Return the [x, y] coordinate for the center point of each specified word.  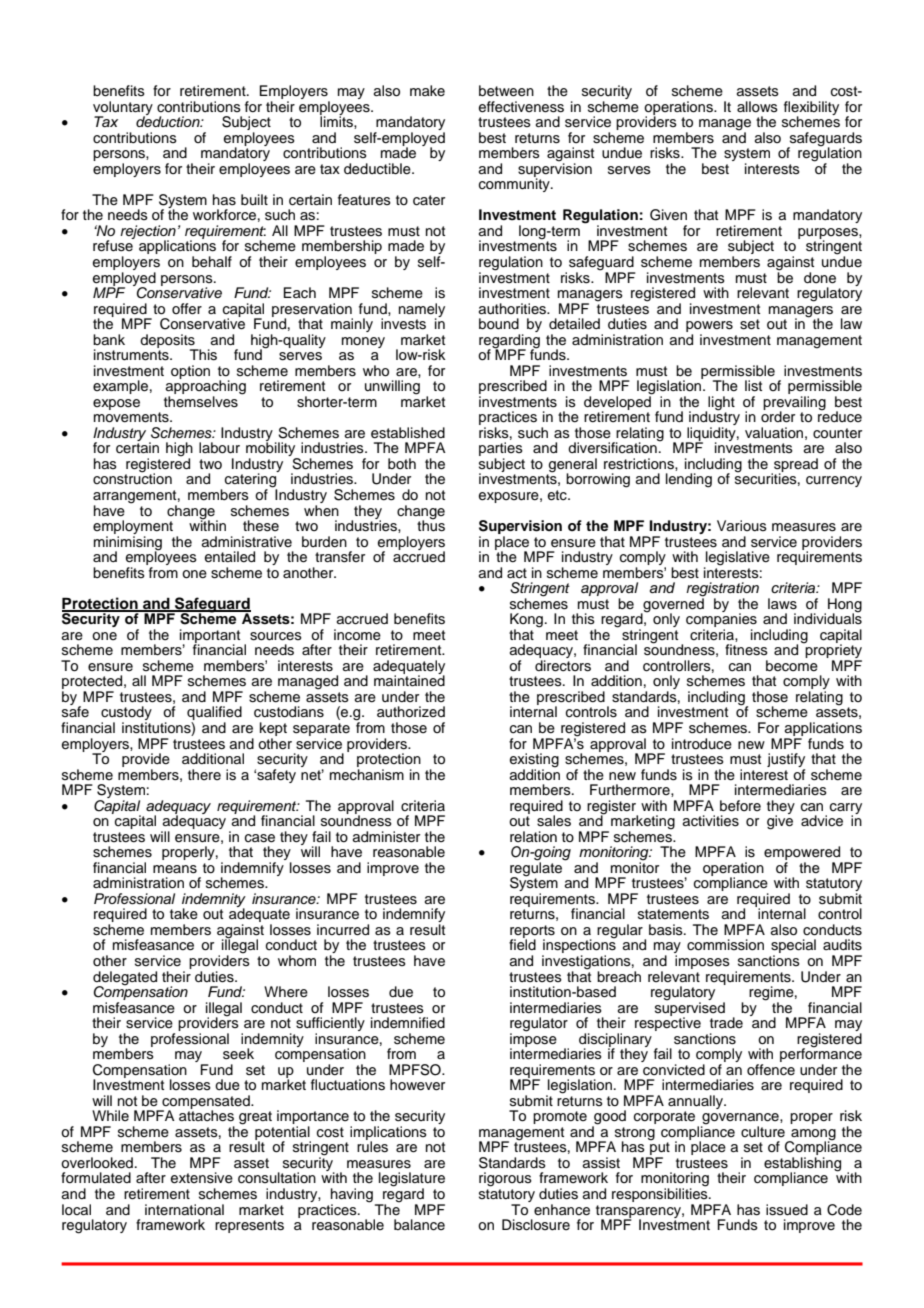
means [175, 869]
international [184, 1209]
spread [795, 466]
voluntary [123, 109]
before [740, 806]
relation [533, 837]
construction [132, 478]
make [427, 90]
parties [501, 450]
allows [757, 106]
